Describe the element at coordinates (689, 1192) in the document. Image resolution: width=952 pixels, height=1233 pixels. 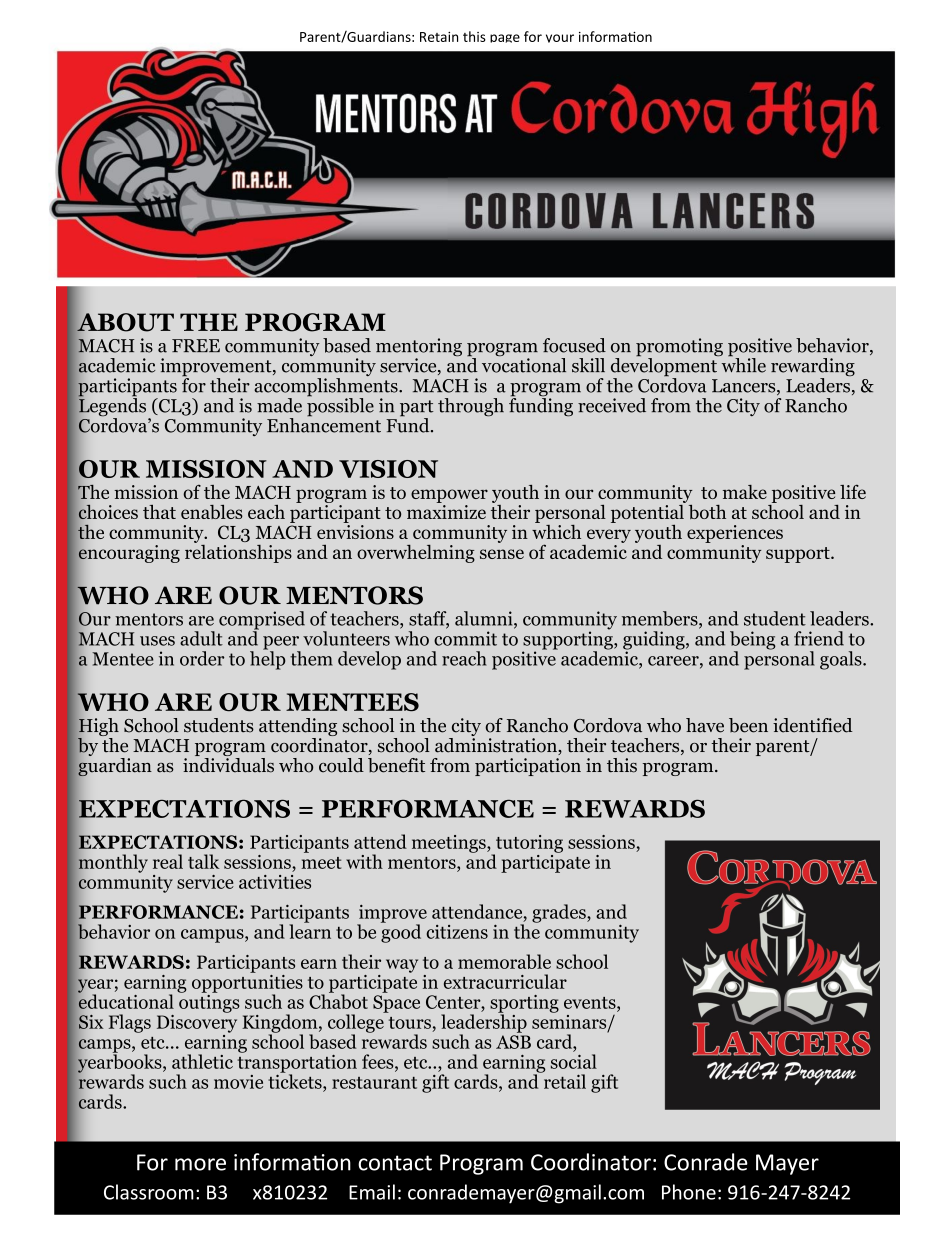
I see `Phone` at that location.
